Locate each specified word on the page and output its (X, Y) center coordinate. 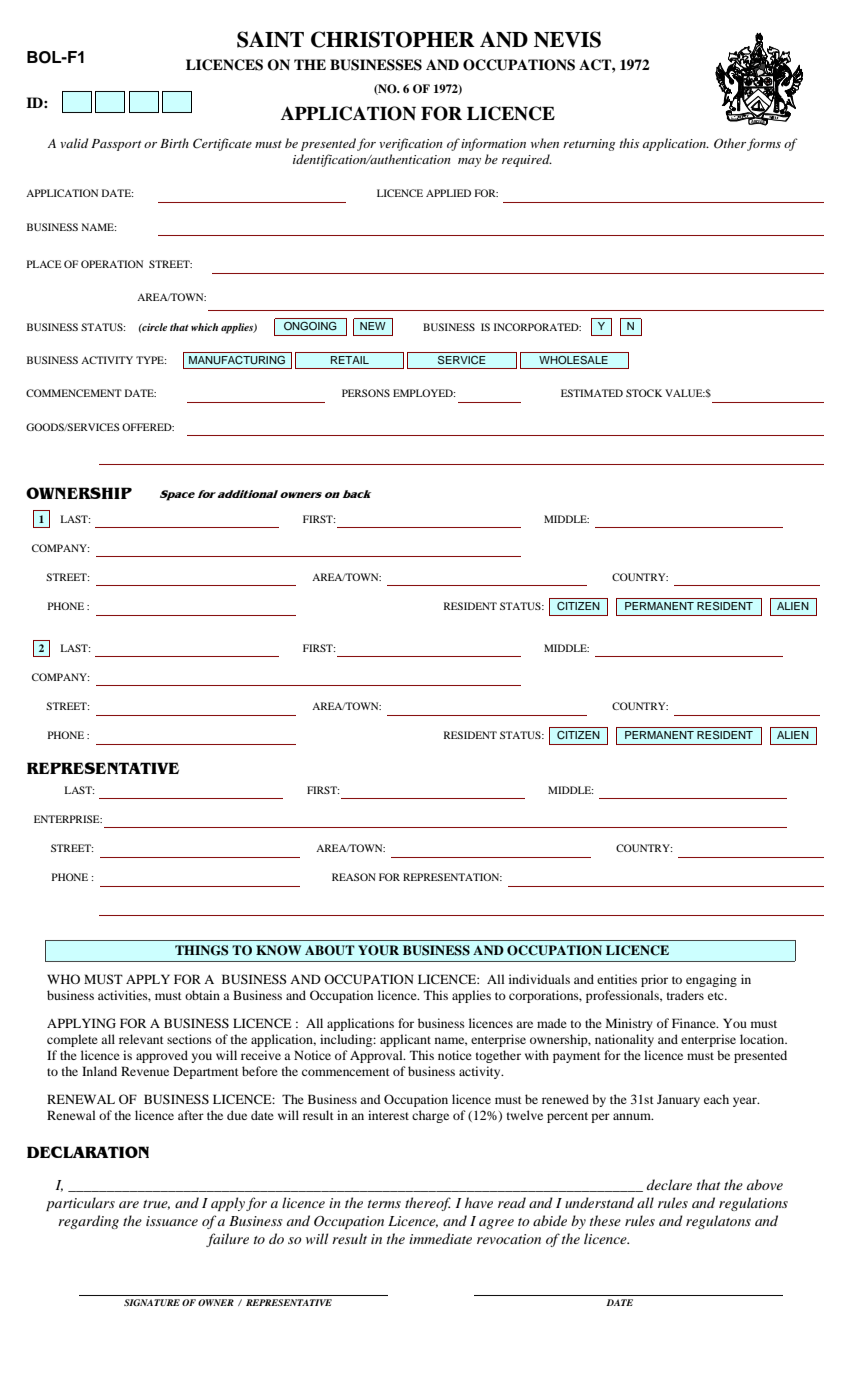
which (204, 327)
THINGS (202, 950)
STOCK (644, 393)
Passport (116, 145)
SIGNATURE (152, 1302)
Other (730, 143)
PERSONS (366, 393)
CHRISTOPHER (393, 39)
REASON (354, 877)
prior (654, 980)
